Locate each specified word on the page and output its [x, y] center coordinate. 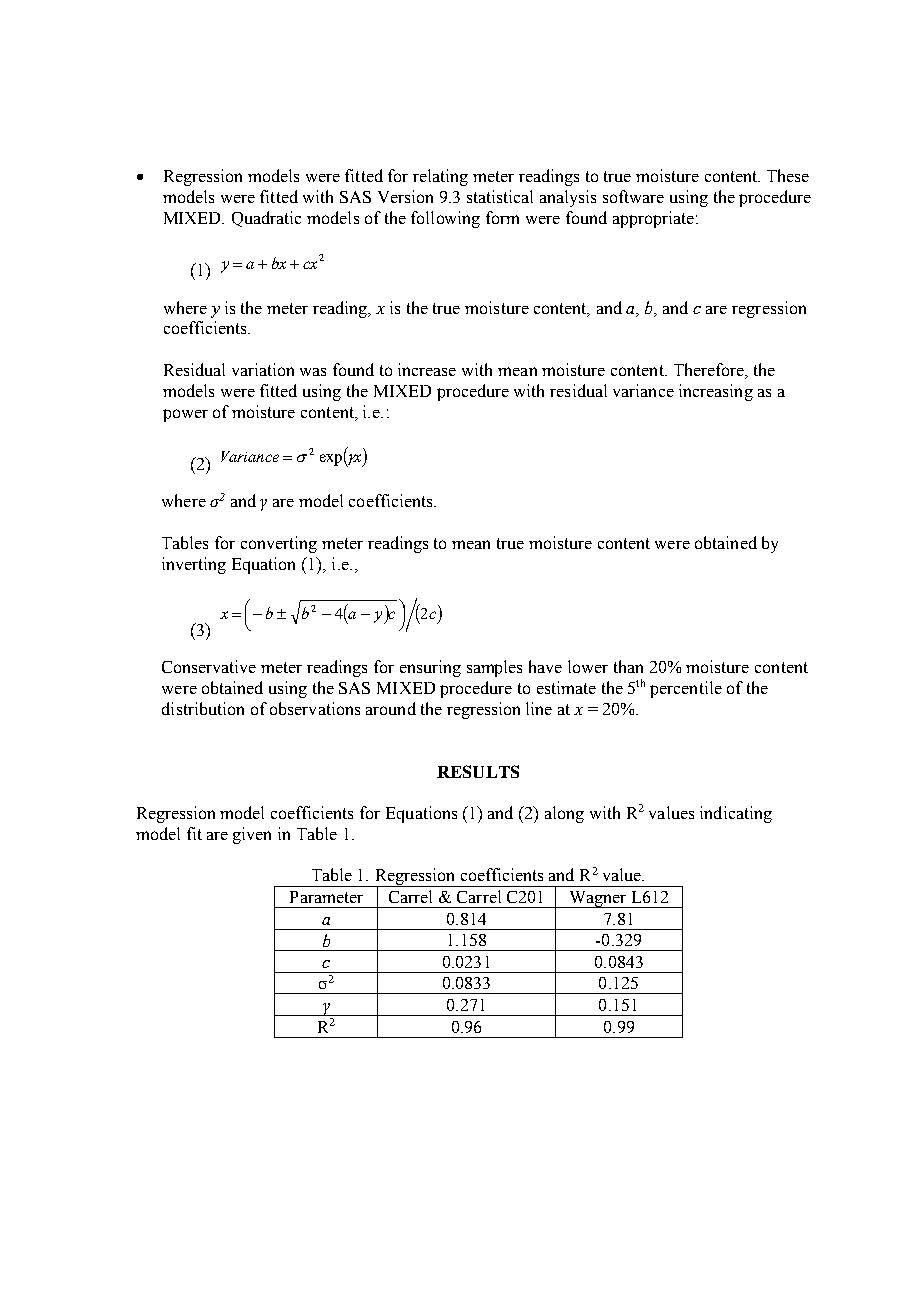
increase [427, 369]
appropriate [653, 219]
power [185, 415]
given [252, 835]
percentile [686, 689]
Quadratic [266, 219]
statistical [500, 196]
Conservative [209, 666]
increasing [716, 392]
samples [494, 668]
